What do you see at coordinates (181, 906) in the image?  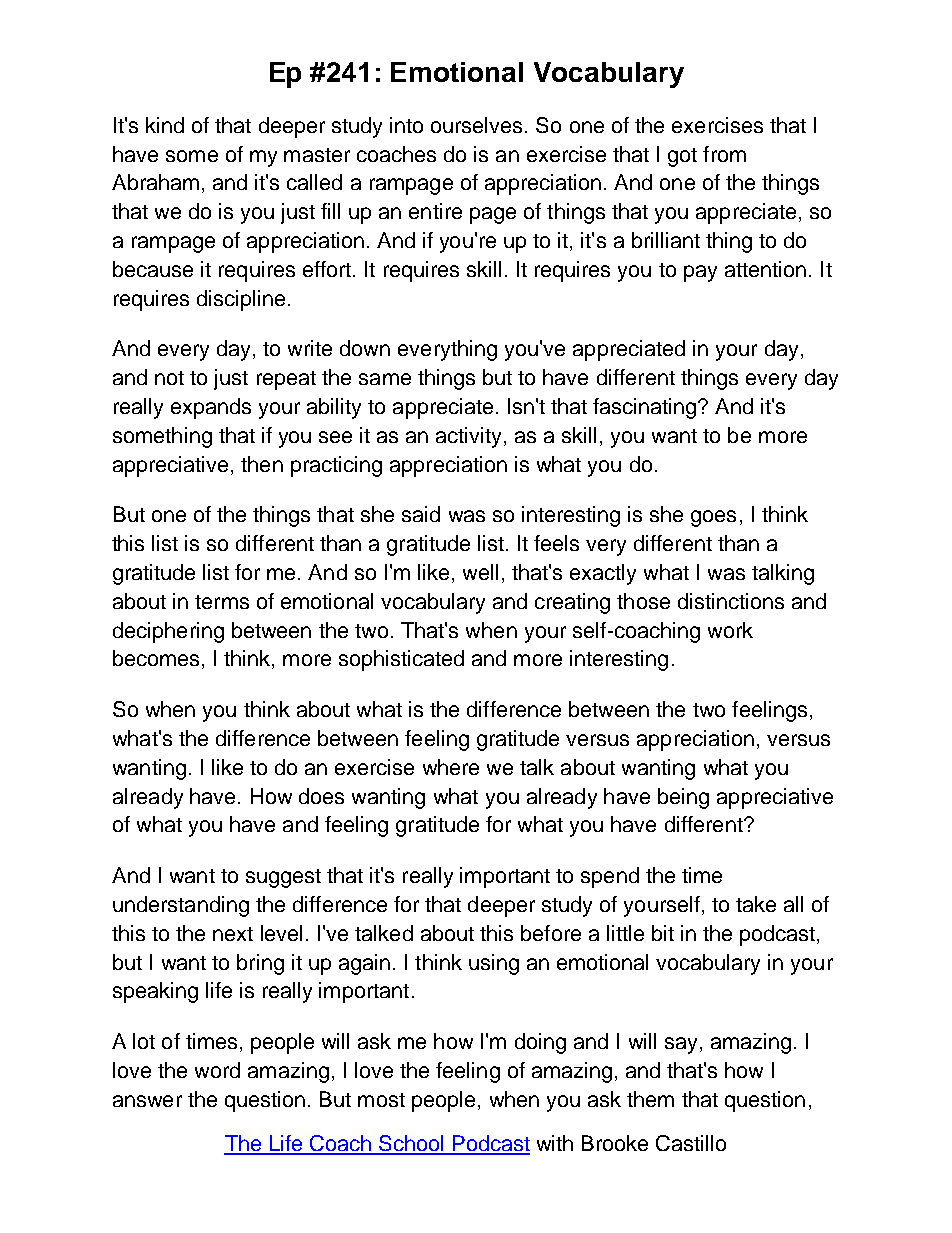 I see `understanding` at bounding box center [181, 906].
